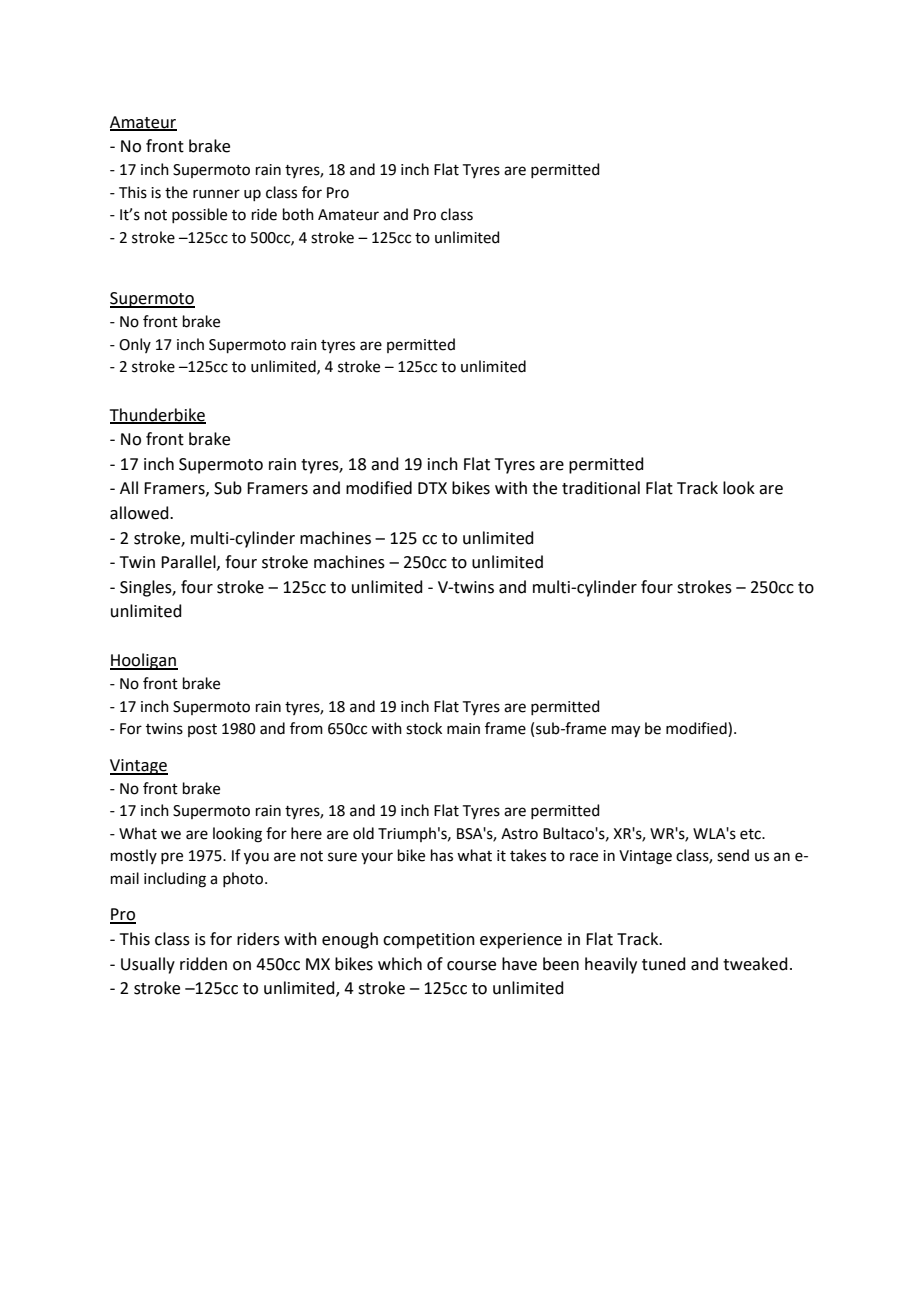 Image resolution: width=924 pixels, height=1308 pixels. Describe the element at coordinates (199, 215) in the document. I see `possible` at that location.
